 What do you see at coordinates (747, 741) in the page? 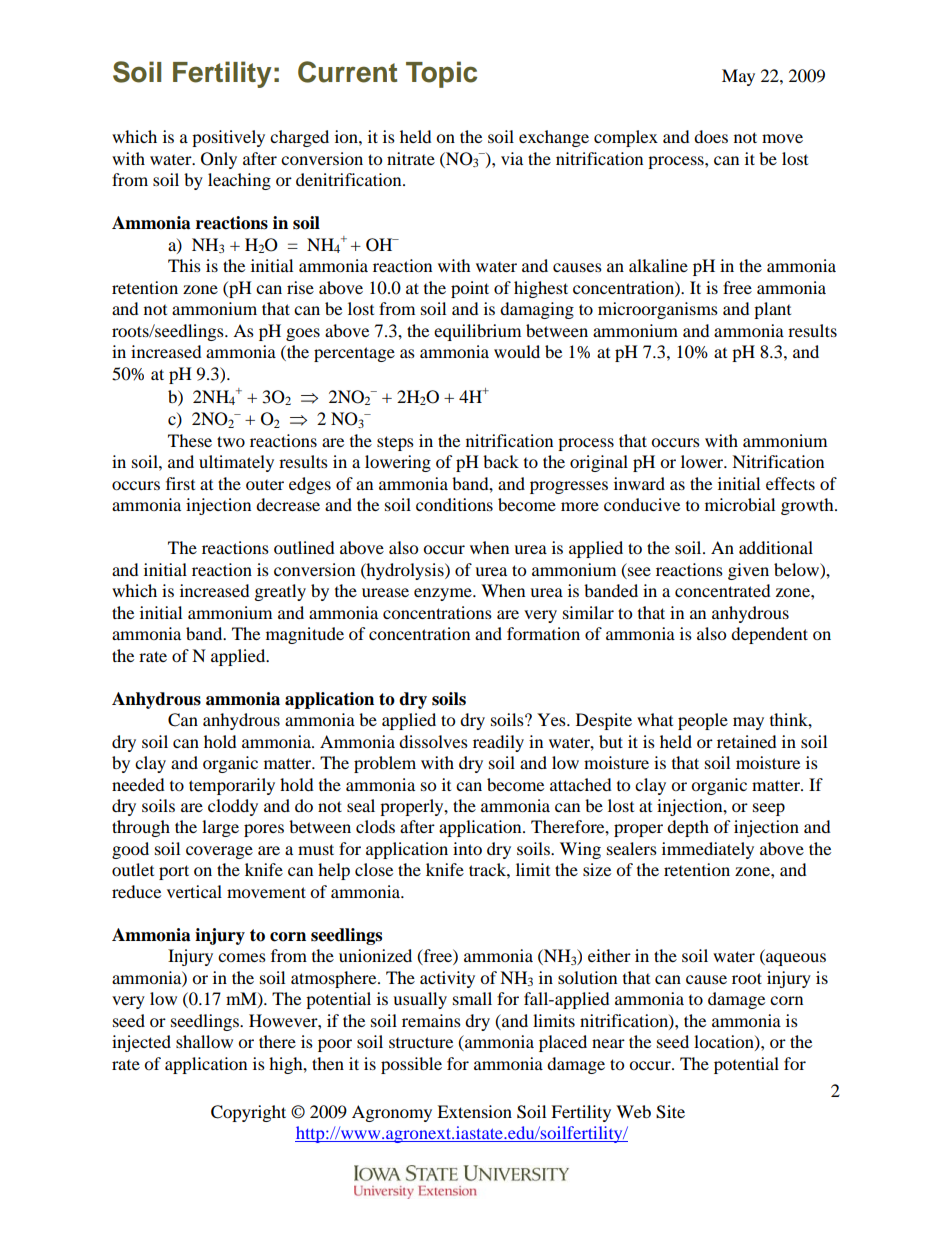
I see `retained` at bounding box center [747, 741].
